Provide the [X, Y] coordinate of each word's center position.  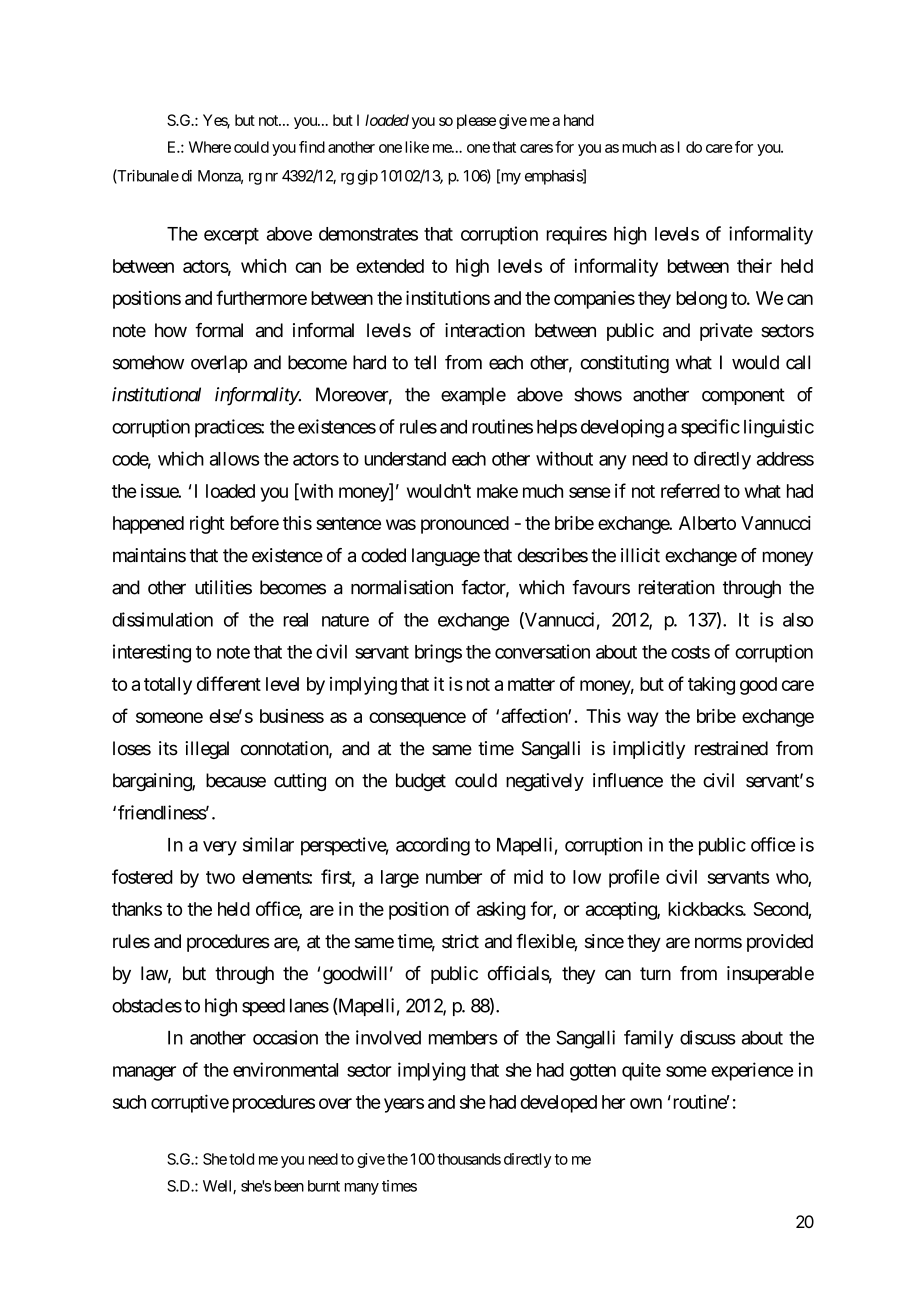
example [473, 396]
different [229, 683]
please [476, 121]
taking [711, 686]
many [362, 1189]
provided [780, 943]
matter [531, 684]
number [454, 877]
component [743, 396]
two [220, 877]
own [646, 1103]
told [241, 1159]
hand [579, 120]
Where [210, 147]
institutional [156, 394]
